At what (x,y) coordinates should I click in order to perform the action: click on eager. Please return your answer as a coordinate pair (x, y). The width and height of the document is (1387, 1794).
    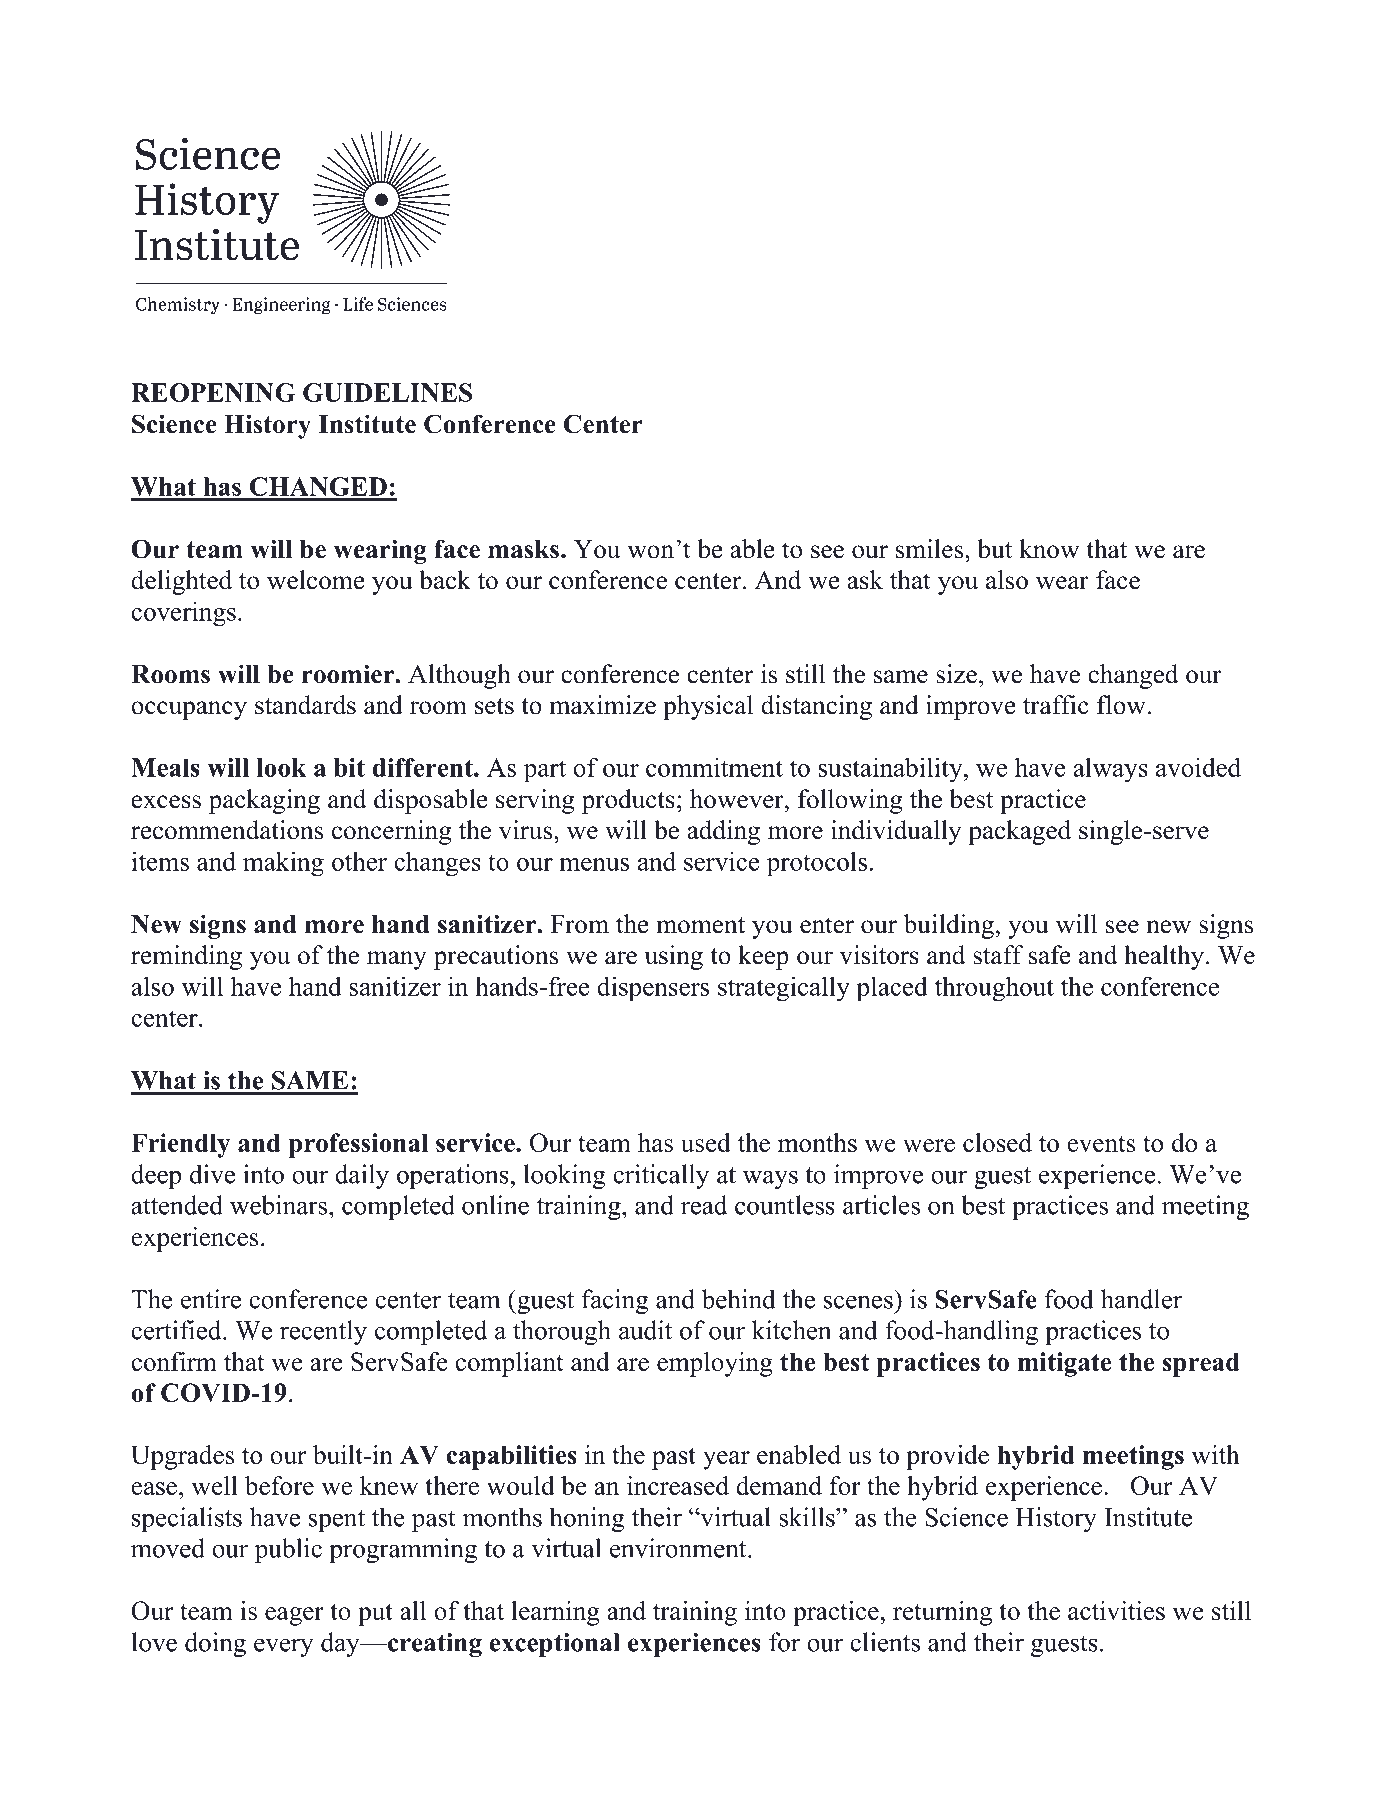
    Looking at the image, I should click on (294, 1616).
